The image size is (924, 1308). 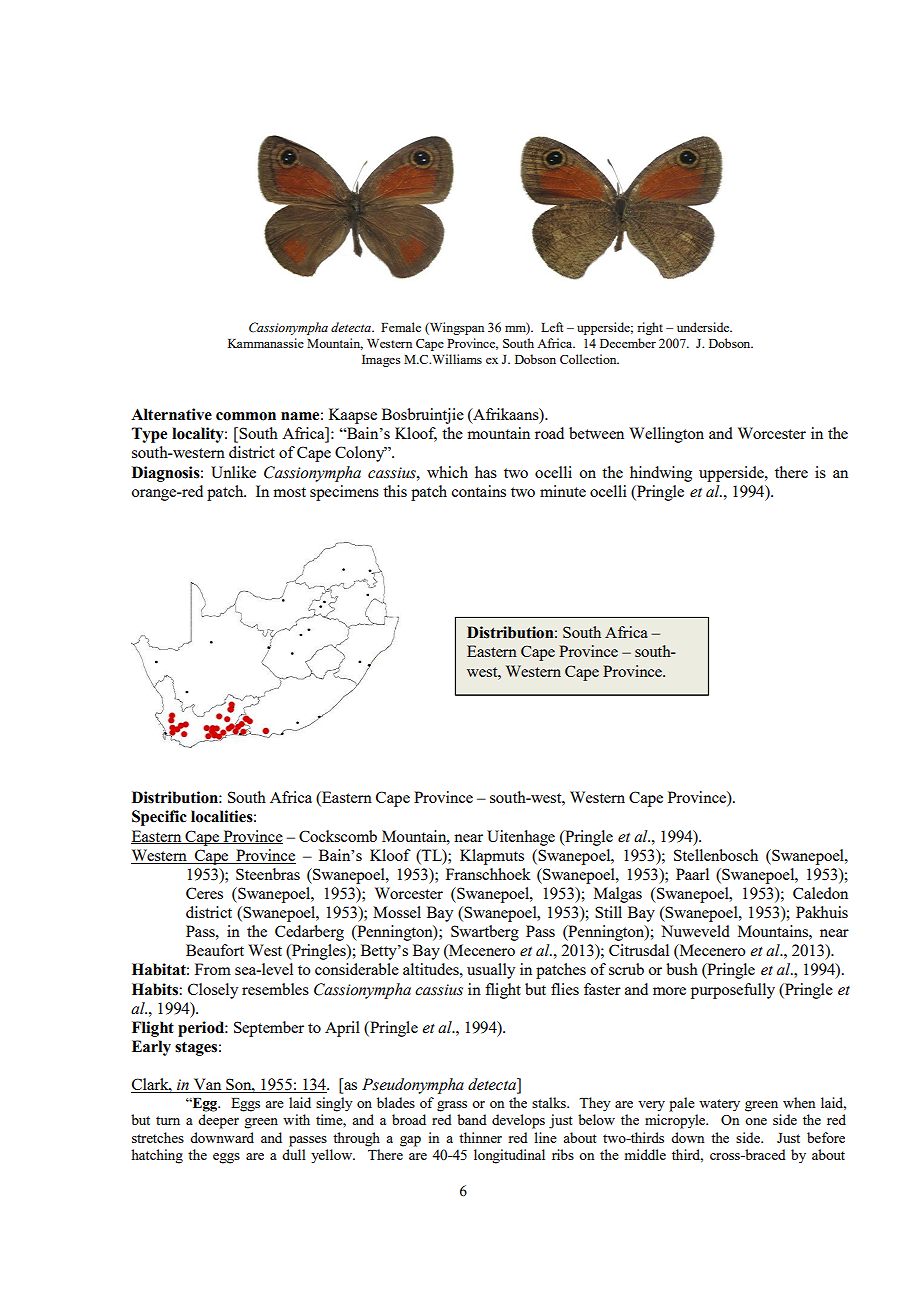 What do you see at coordinates (246, 416) in the screenshot?
I see `common` at bounding box center [246, 416].
